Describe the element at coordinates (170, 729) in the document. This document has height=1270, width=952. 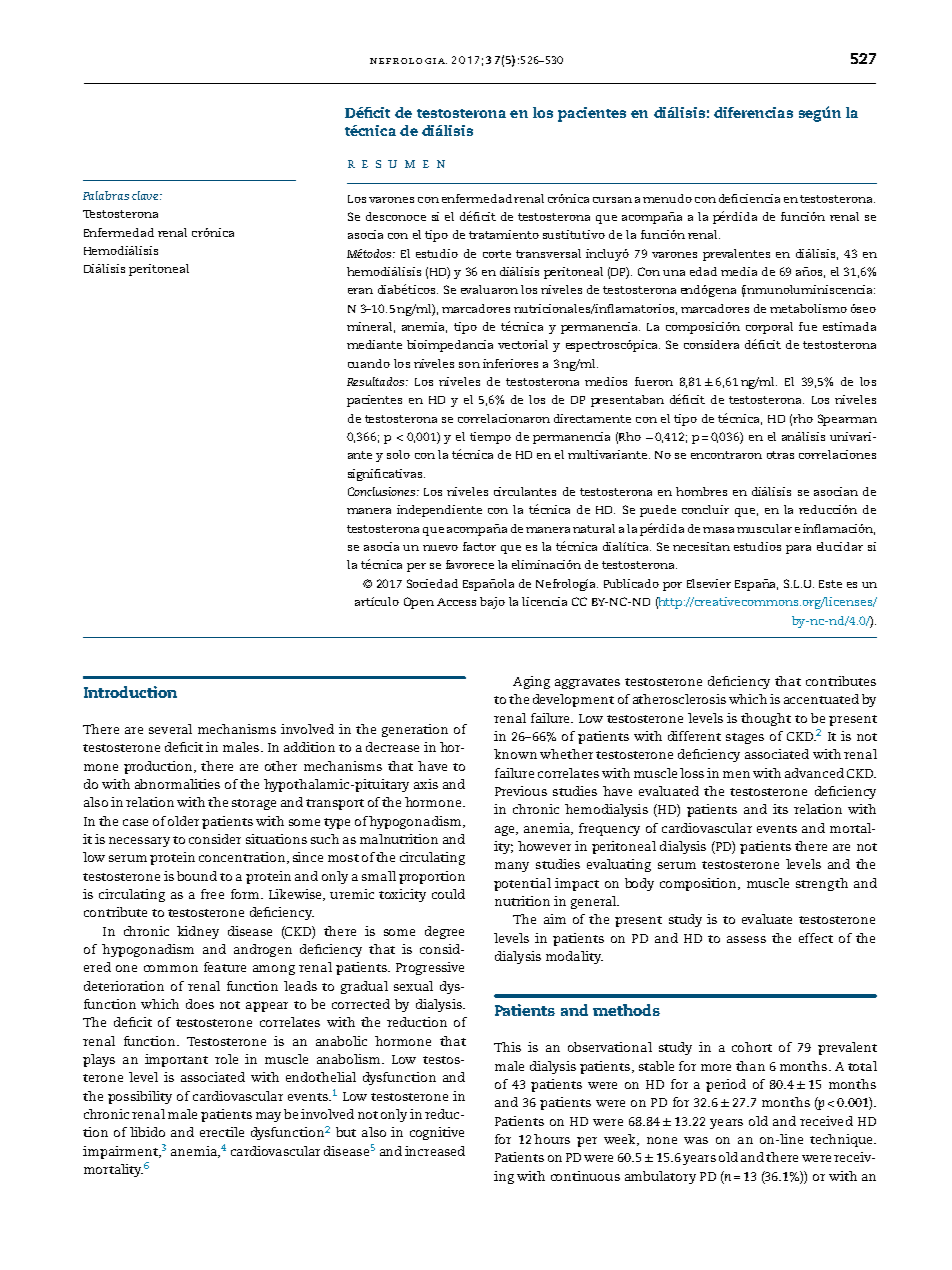
I see `several` at that location.
